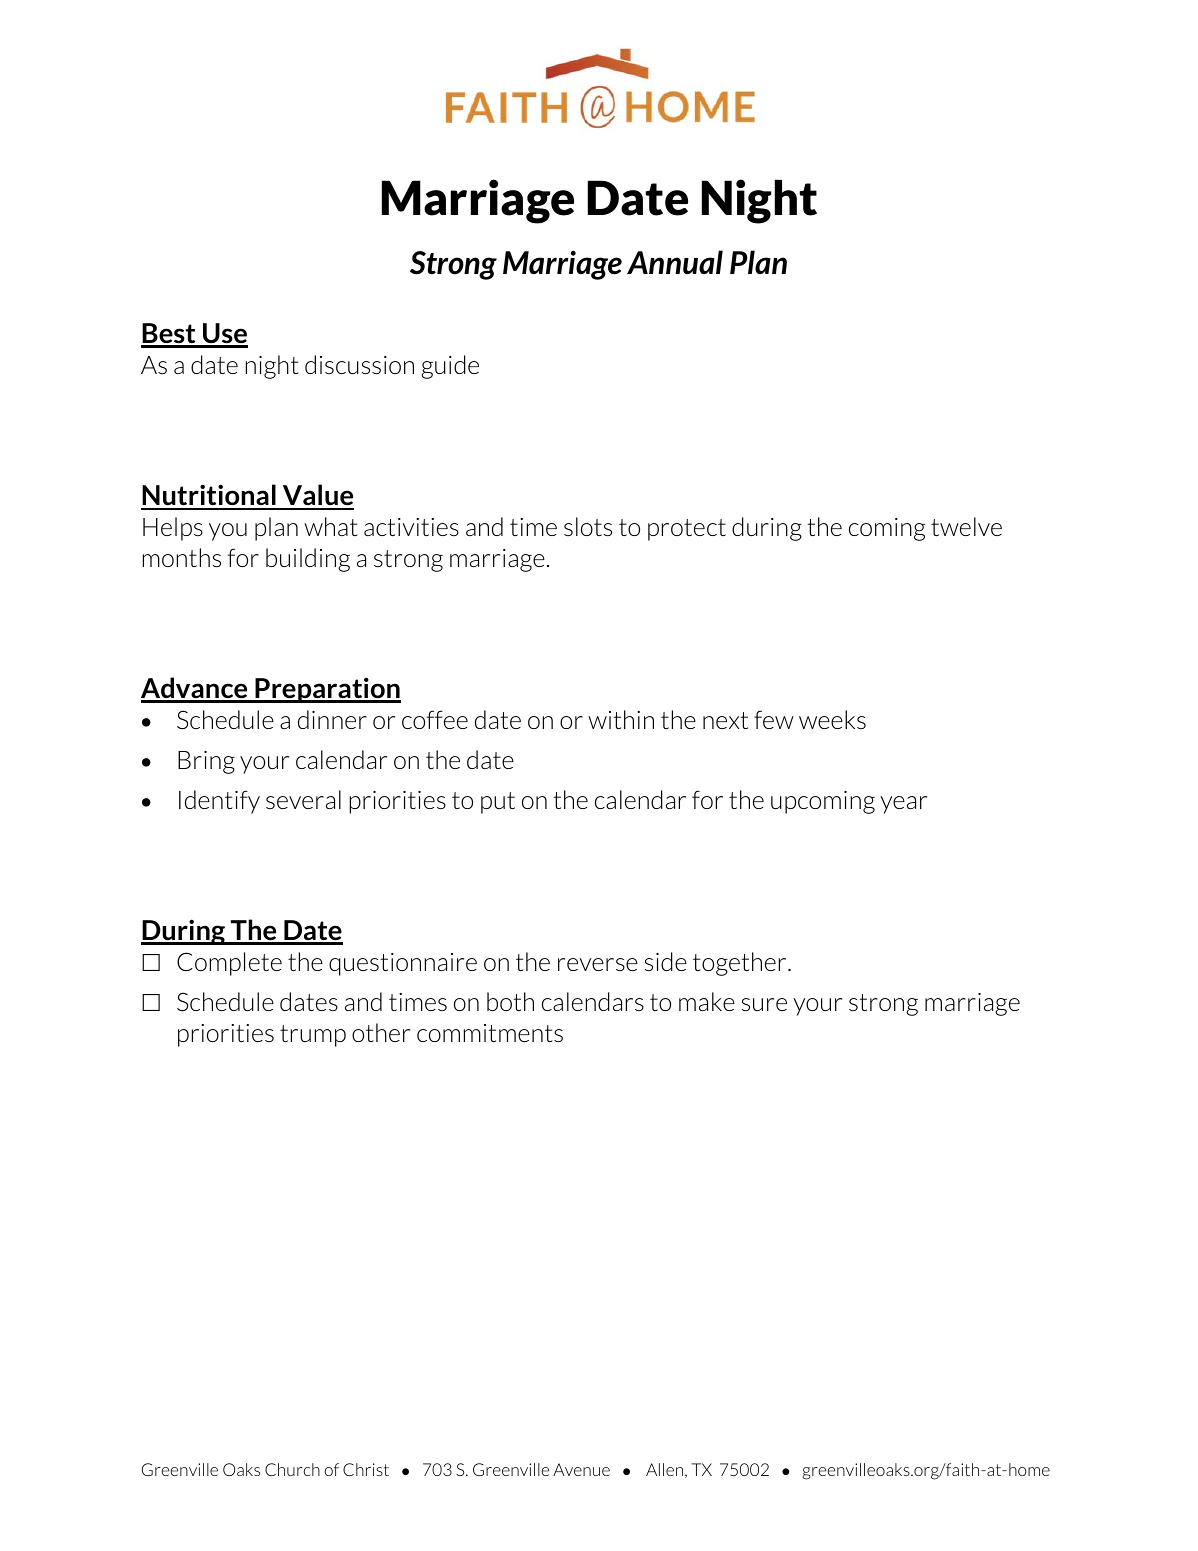  I want to click on Avenue, so click(581, 1469).
